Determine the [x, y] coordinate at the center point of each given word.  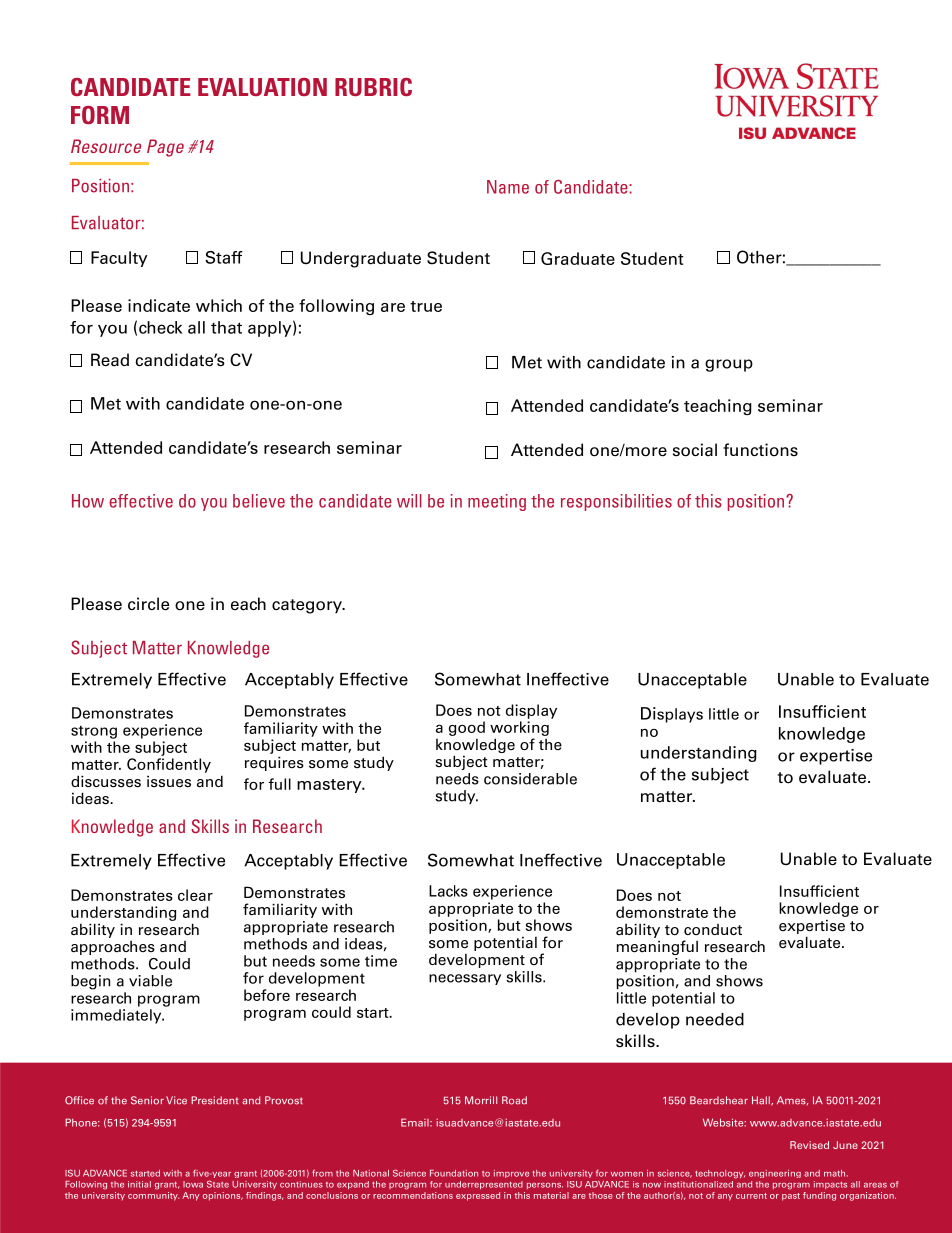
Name [508, 187]
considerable [530, 779]
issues [169, 781]
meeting [497, 502]
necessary [465, 979]
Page [165, 148]
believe [259, 501]
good [467, 728]
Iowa [193, 1184]
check [160, 327]
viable [150, 981]
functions [760, 450]
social [695, 450]
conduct [713, 930]
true [426, 306]
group [729, 365]
